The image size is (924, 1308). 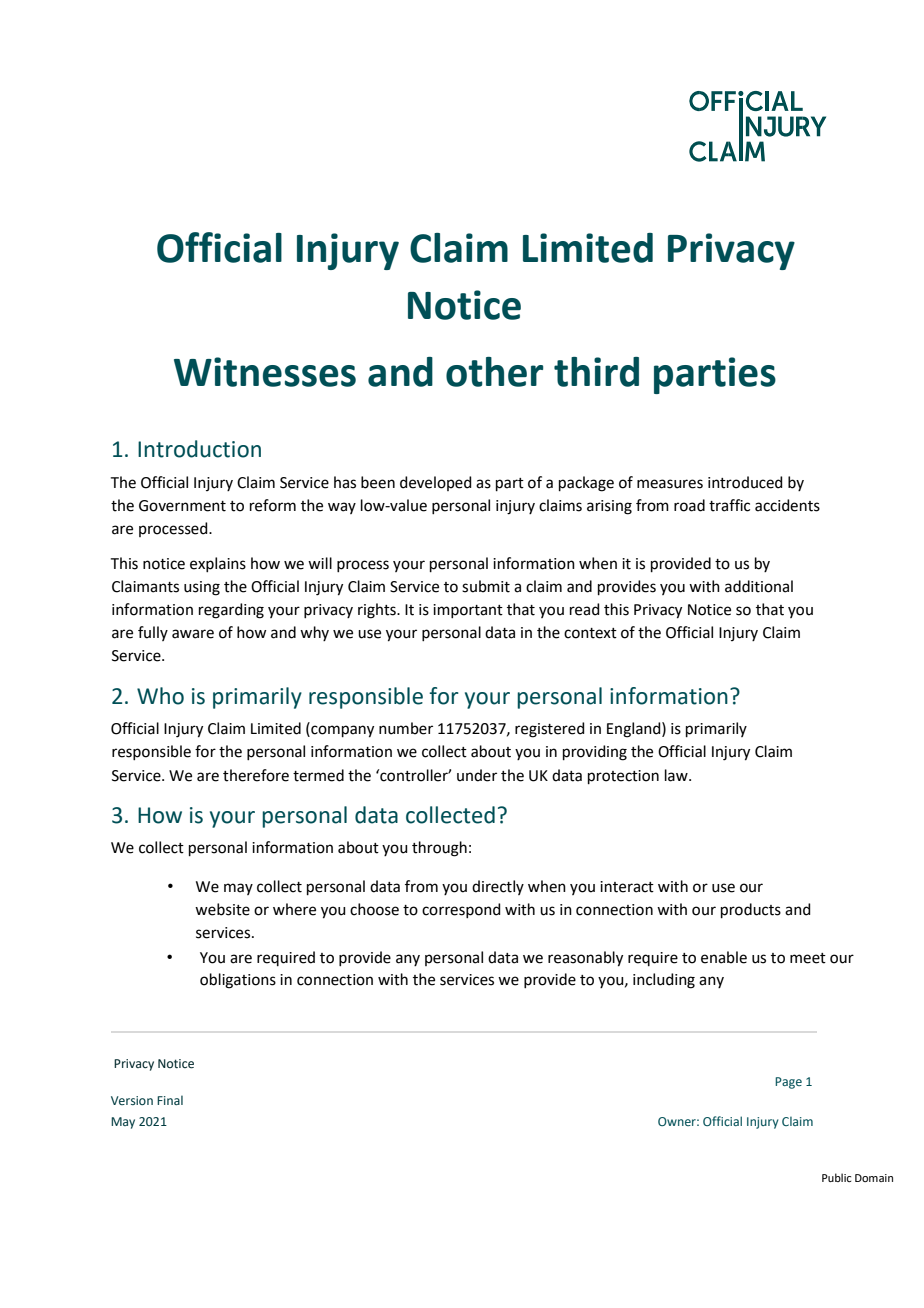 I want to click on Who, so click(x=160, y=696).
